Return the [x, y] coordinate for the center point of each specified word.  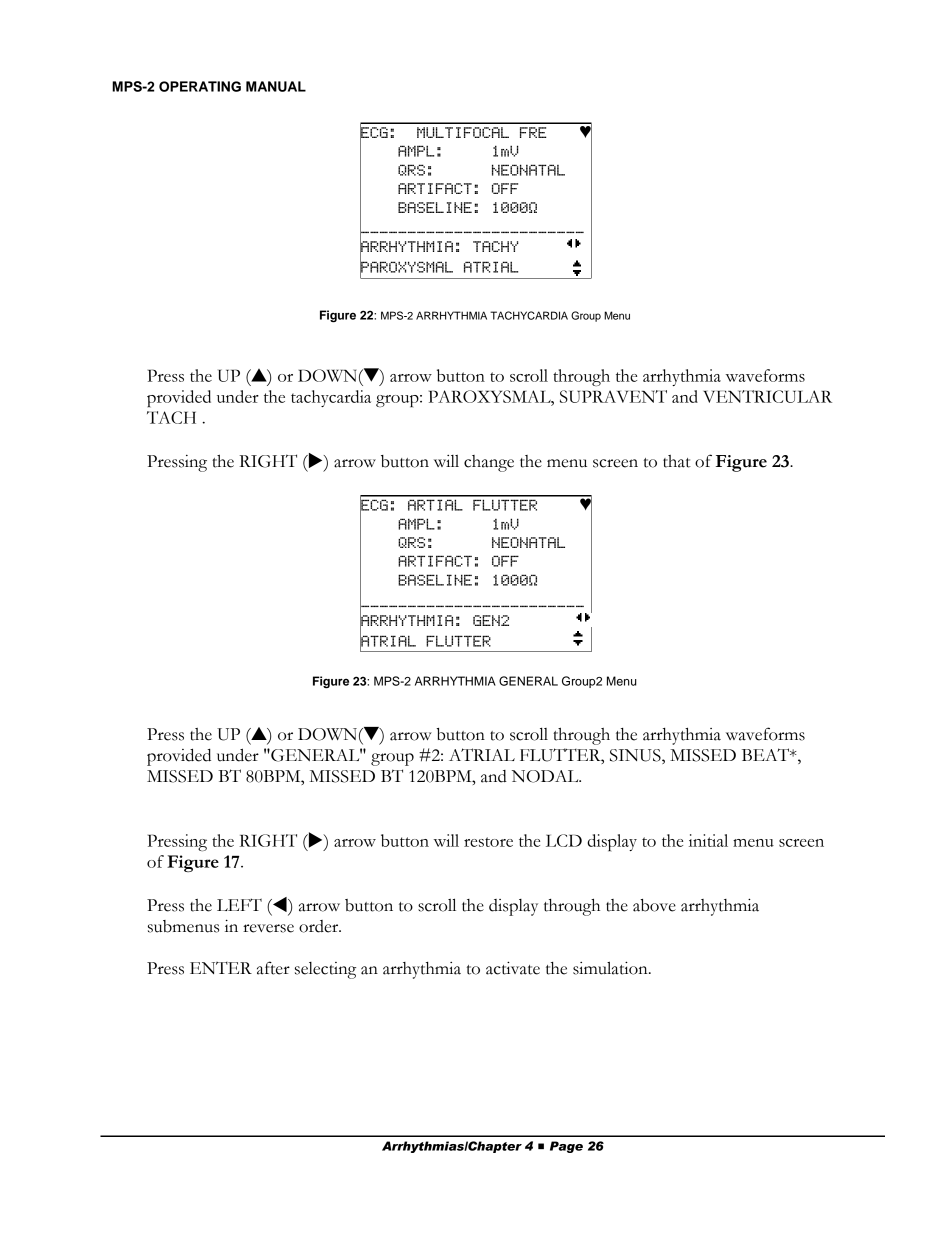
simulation [611, 968]
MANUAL [276, 86]
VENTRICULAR [767, 396]
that [677, 461]
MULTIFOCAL [463, 132]
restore [488, 842]
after [273, 968]
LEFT [239, 904]
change [489, 463]
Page [566, 1147]
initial [708, 840]
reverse [268, 928]
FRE [533, 132]
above [654, 905]
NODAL [546, 776]
